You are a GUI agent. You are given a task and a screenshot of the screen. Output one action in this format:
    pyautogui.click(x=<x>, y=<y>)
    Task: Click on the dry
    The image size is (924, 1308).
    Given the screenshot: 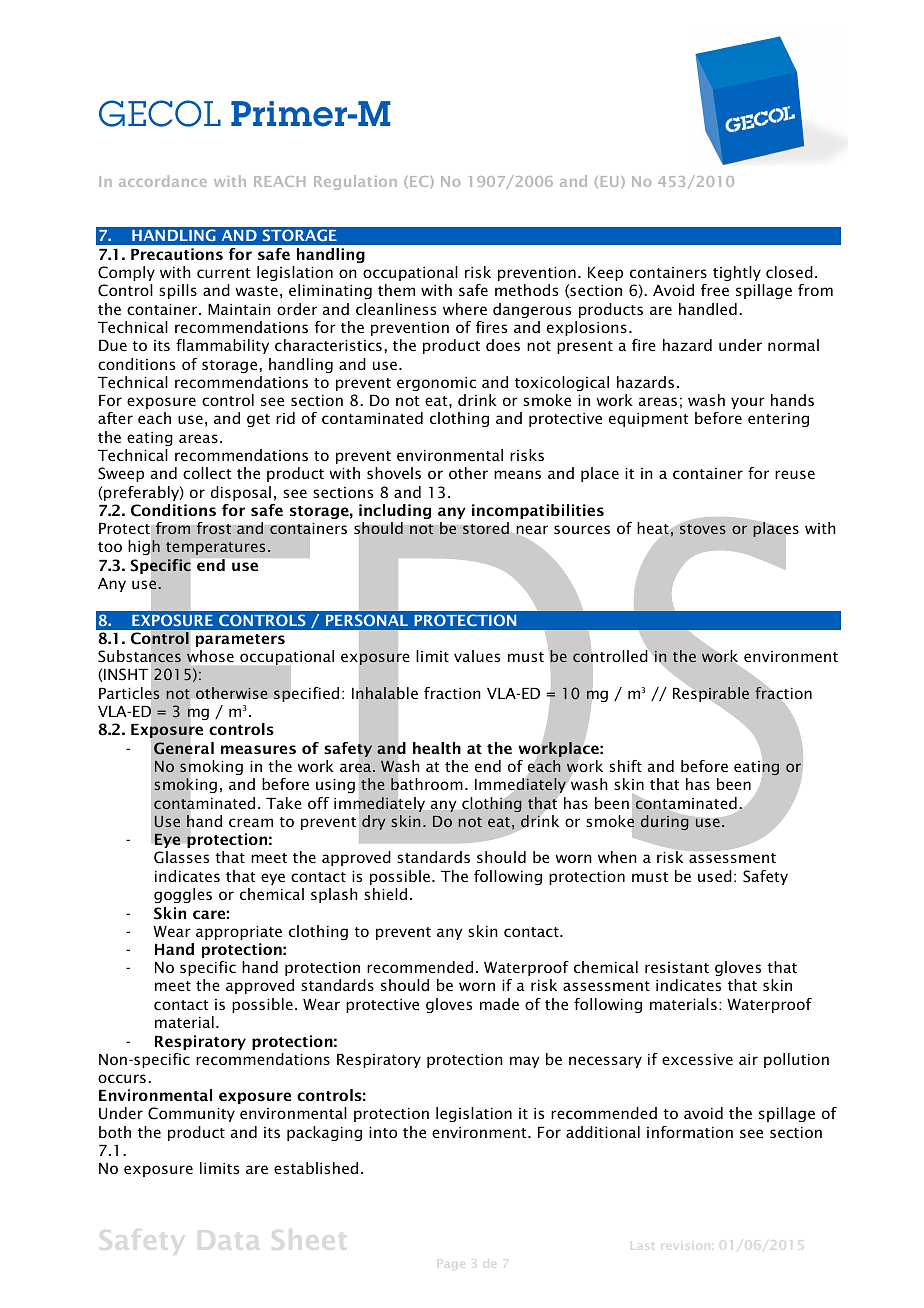 What is the action you would take?
    pyautogui.click(x=373, y=822)
